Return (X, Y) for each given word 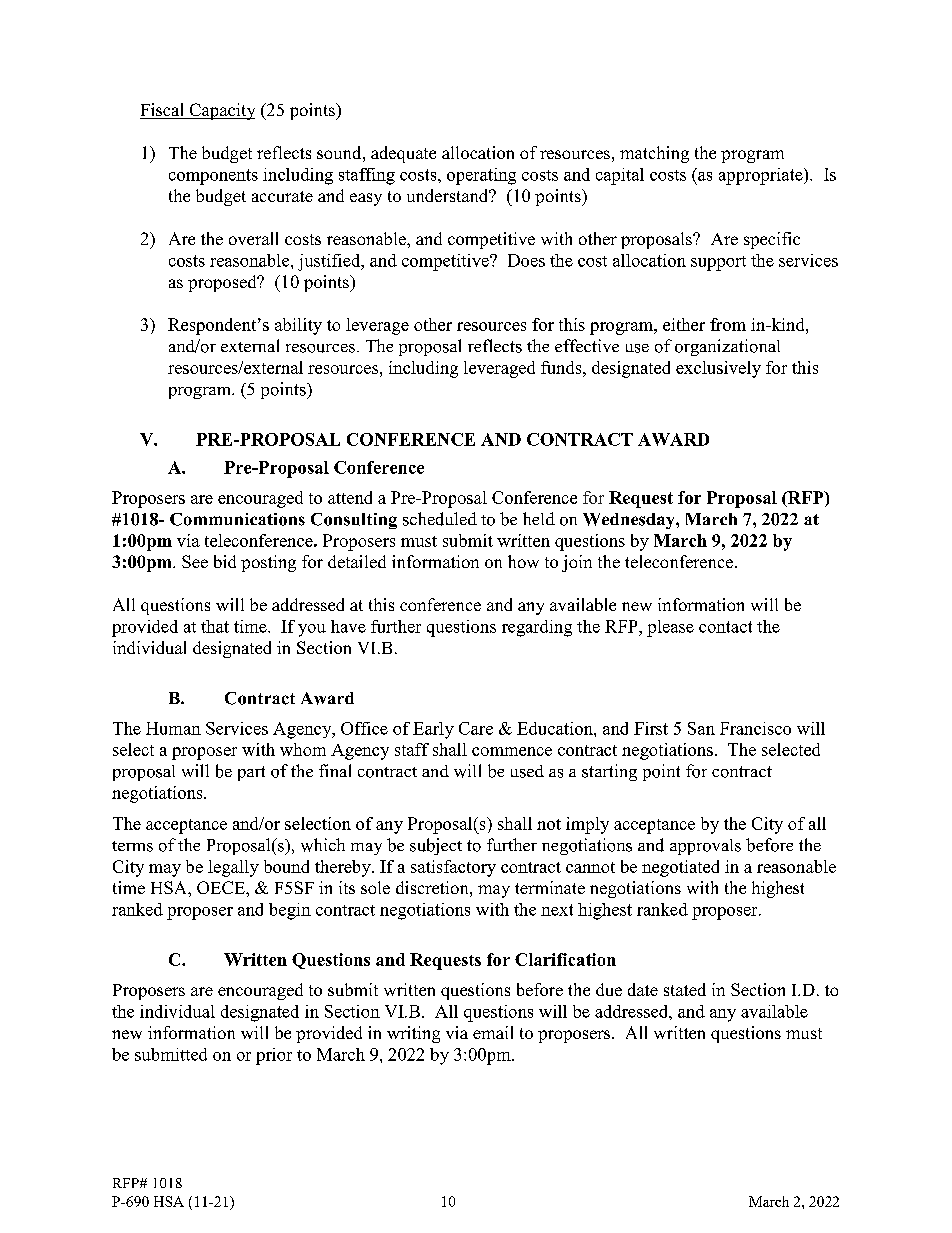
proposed (223, 283)
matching (654, 154)
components (213, 177)
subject (436, 846)
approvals (705, 847)
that (215, 626)
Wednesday (630, 521)
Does (526, 260)
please (670, 628)
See (195, 561)
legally (233, 868)
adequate (403, 154)
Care (476, 728)
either (684, 324)
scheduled (440, 519)
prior (274, 1056)
